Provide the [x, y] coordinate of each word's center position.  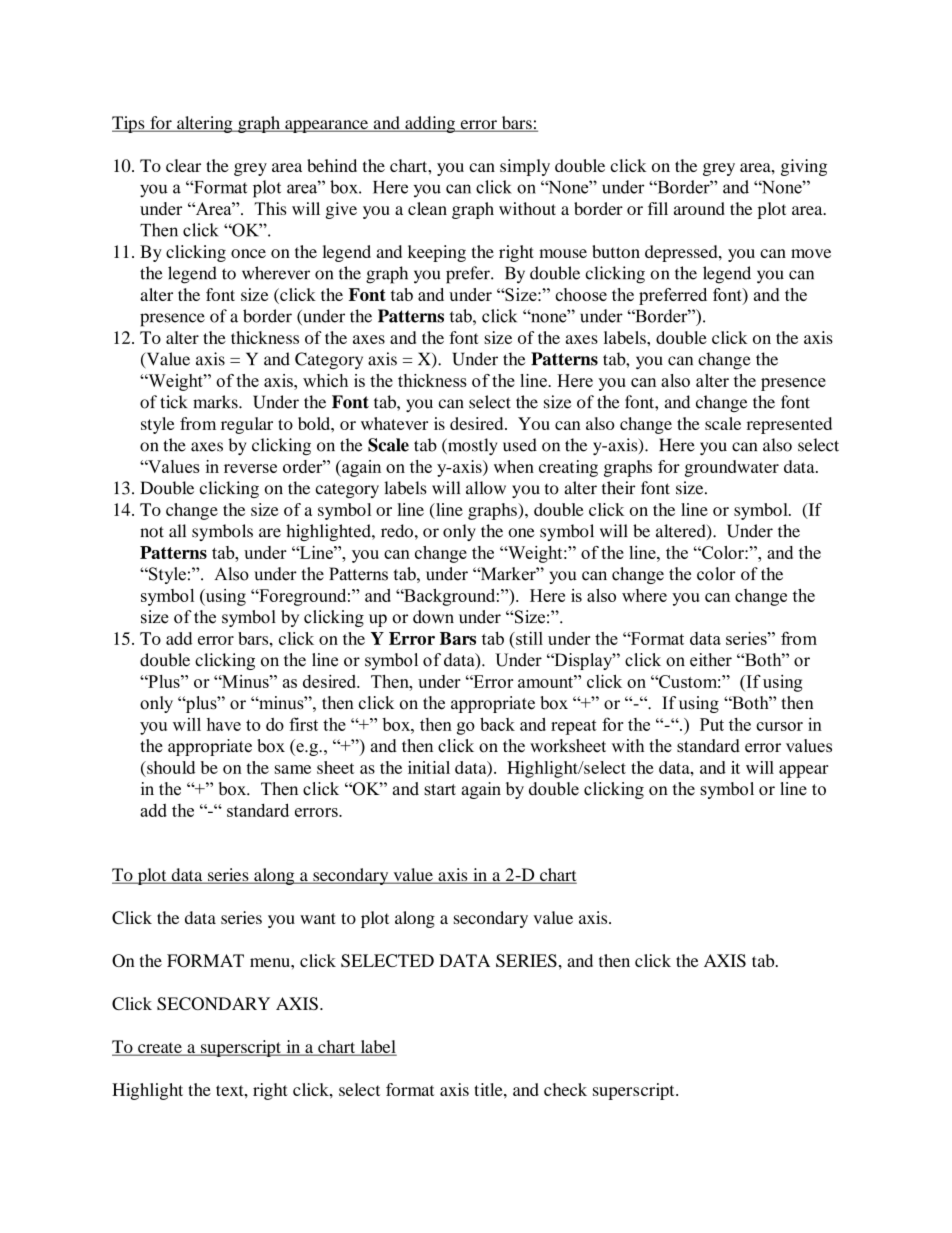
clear [183, 165]
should [170, 767]
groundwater [732, 468]
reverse [250, 468]
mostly [471, 446]
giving [804, 167]
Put [712, 724]
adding [430, 124]
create [160, 1049]
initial [429, 767]
